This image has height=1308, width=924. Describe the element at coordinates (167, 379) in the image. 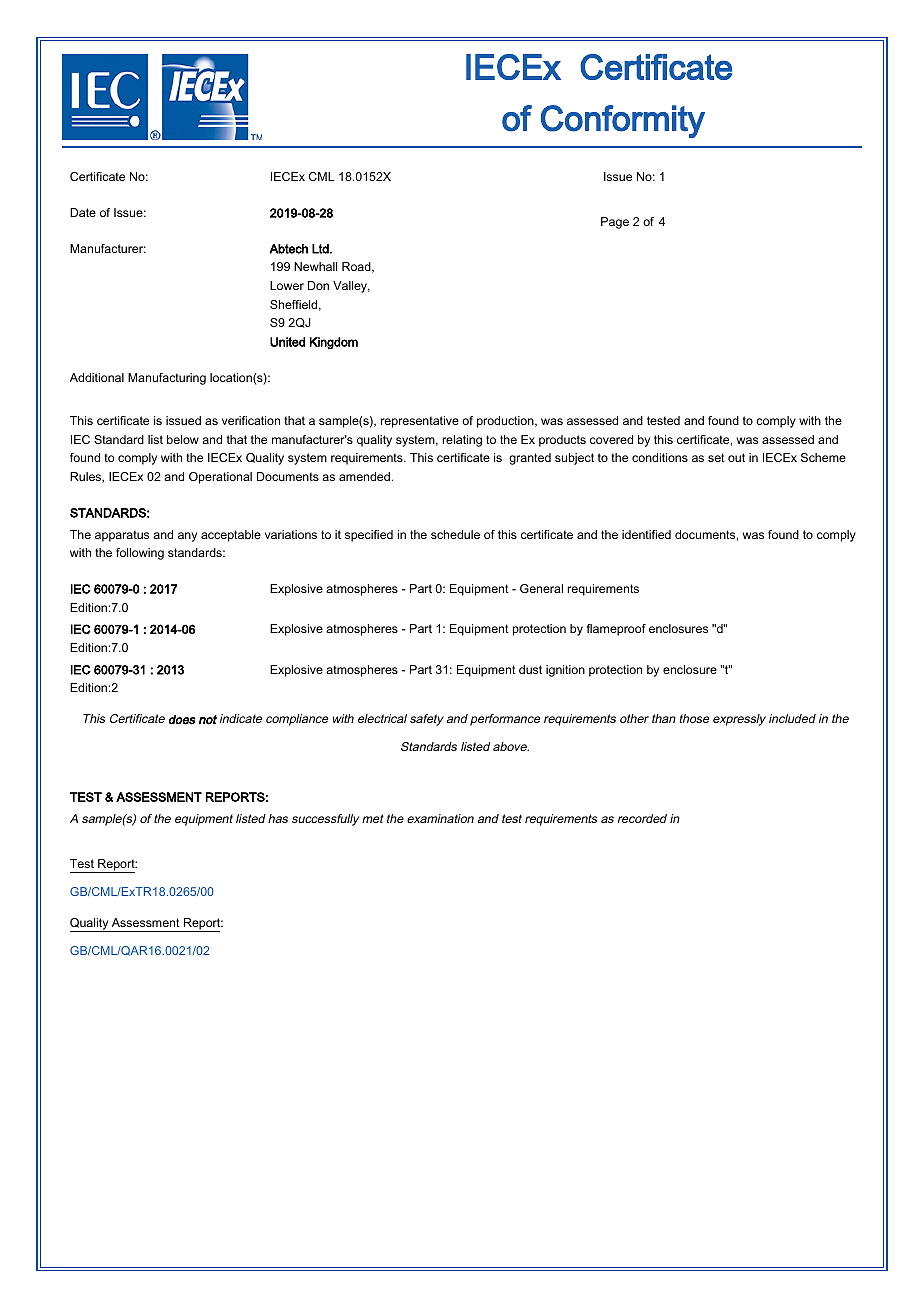

I see `Manufacturing` at that location.
